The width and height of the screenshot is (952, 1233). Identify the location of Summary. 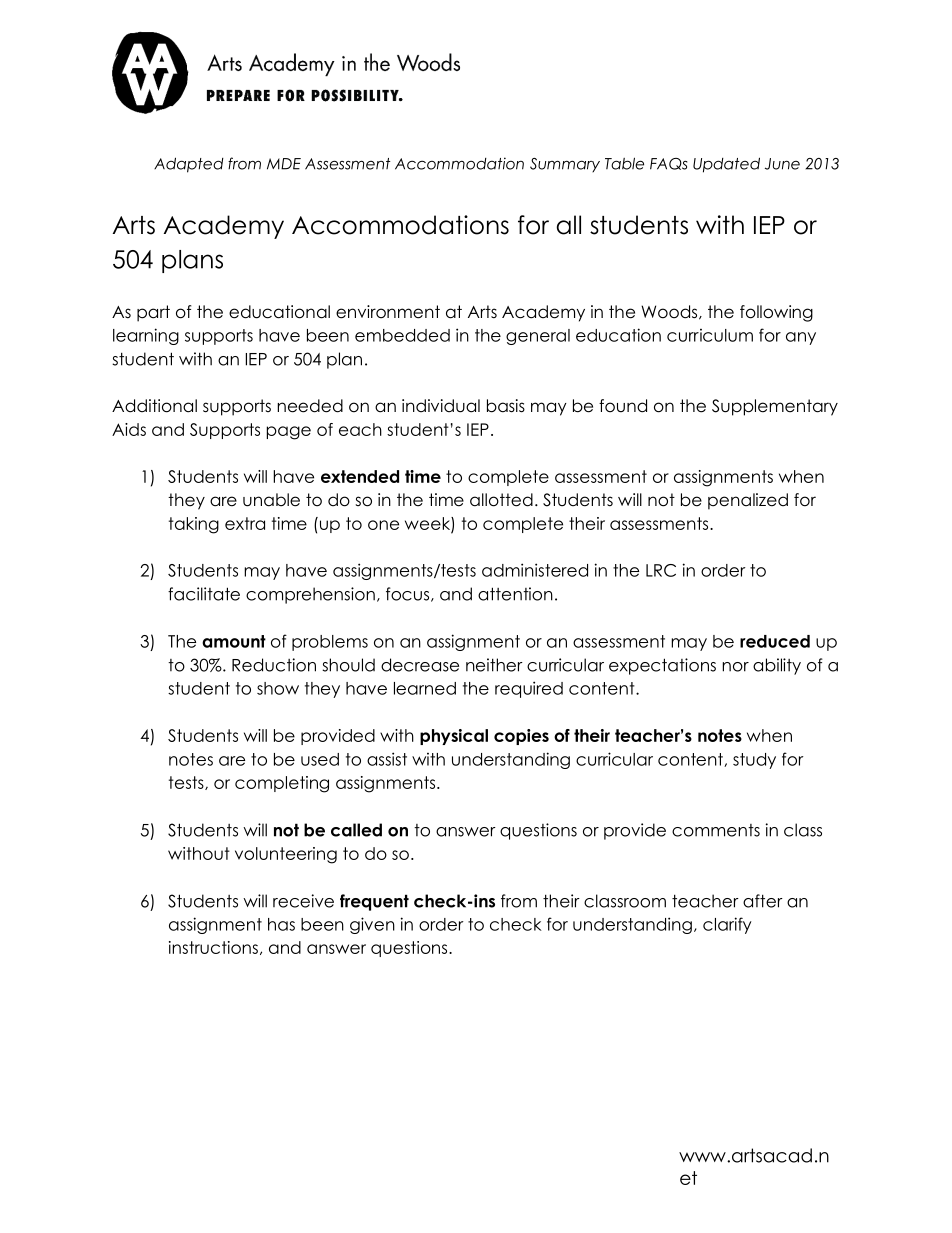
(565, 165).
